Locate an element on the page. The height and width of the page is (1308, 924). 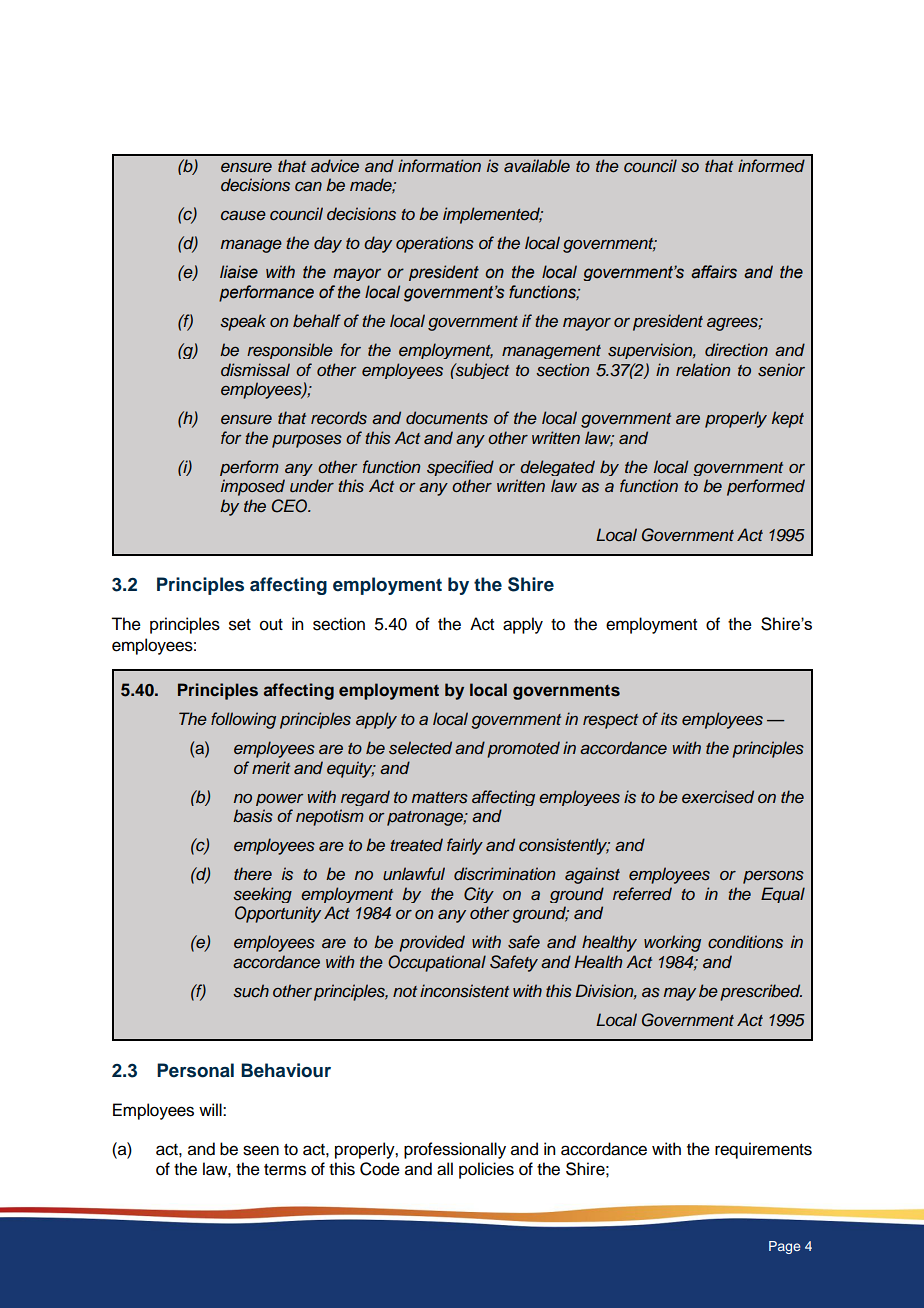
following is located at coordinates (243, 720).
